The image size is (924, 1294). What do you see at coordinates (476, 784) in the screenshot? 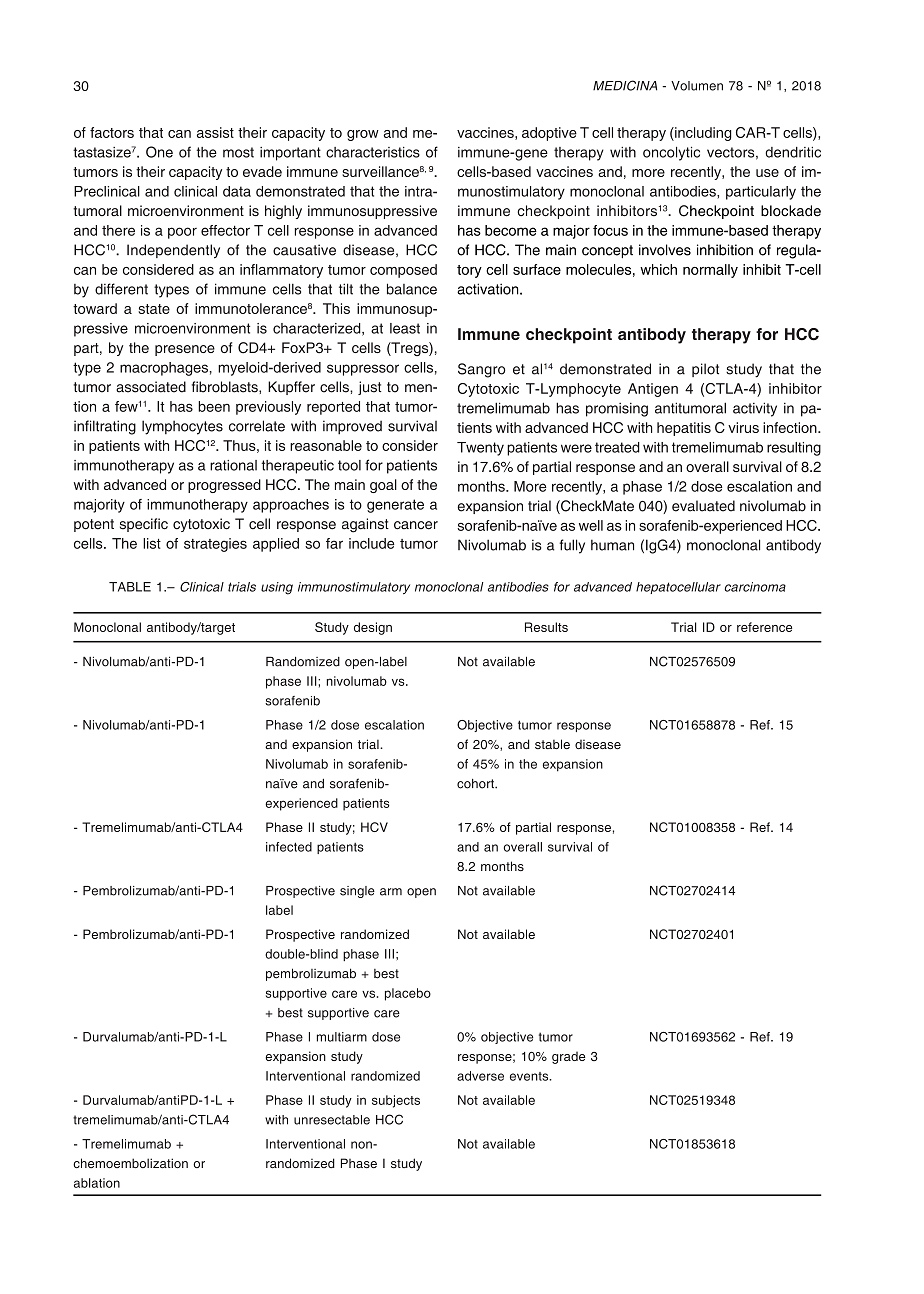
I see `cohort` at bounding box center [476, 784].
